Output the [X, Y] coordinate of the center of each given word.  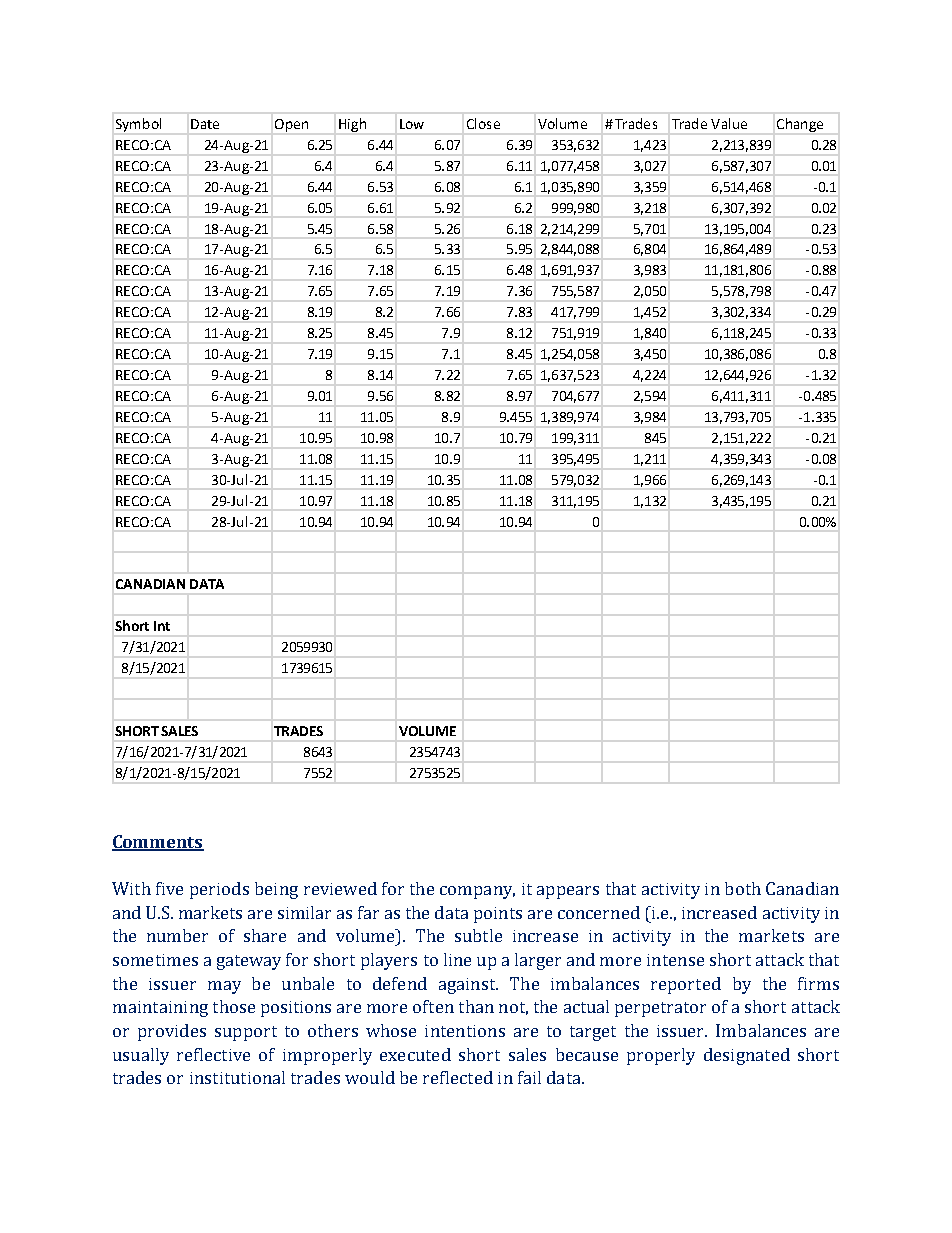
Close [483, 123]
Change [800, 125]
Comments [158, 842]
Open [291, 125]
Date [205, 124]
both [743, 888]
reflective [213, 1054]
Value [729, 123]
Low [412, 124]
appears [568, 892]
